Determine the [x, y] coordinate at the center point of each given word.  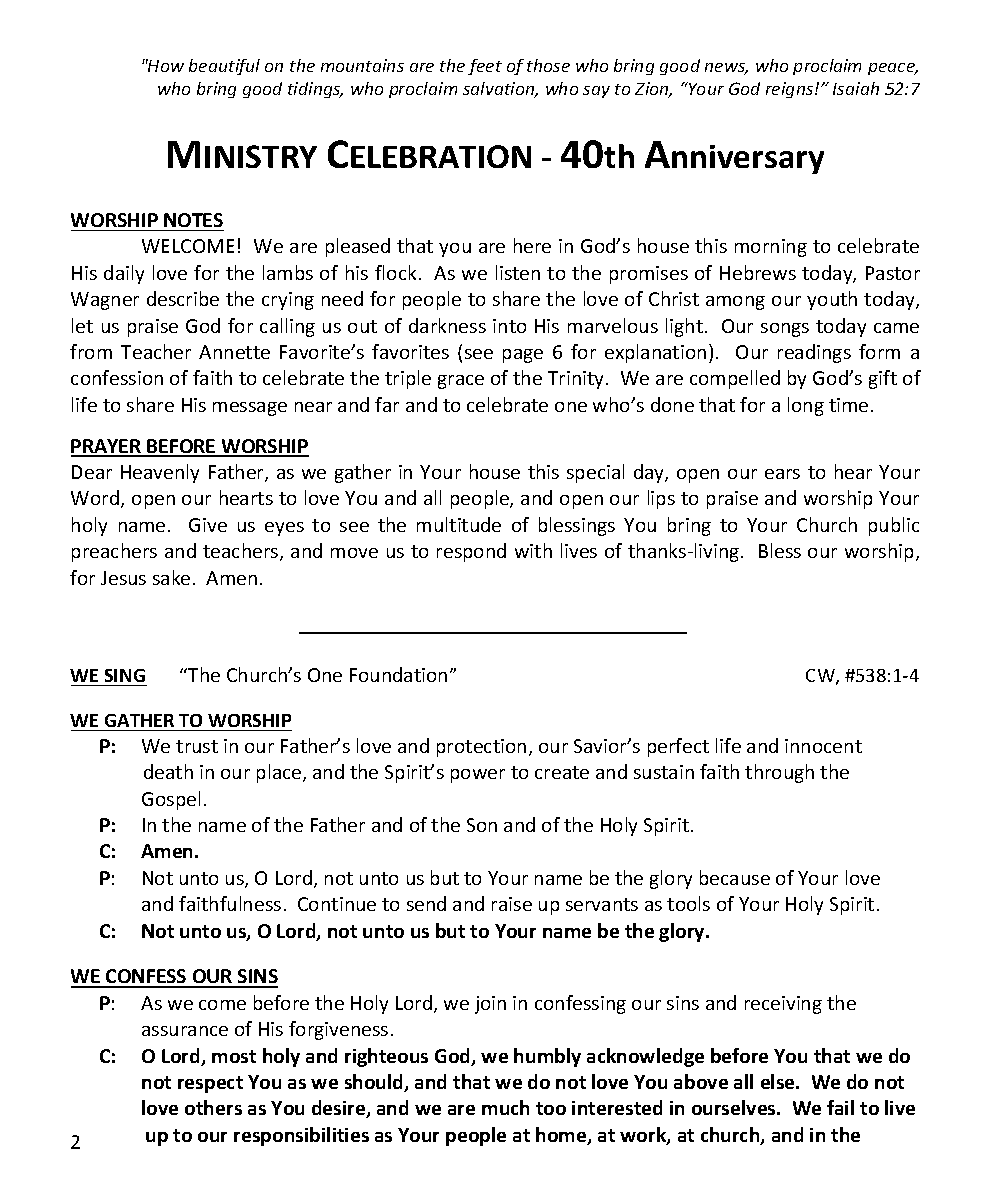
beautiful [224, 67]
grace [461, 382]
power [478, 776]
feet [485, 67]
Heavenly [160, 473]
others [213, 1107]
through [779, 773]
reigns [791, 90]
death [168, 771]
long [806, 406]
